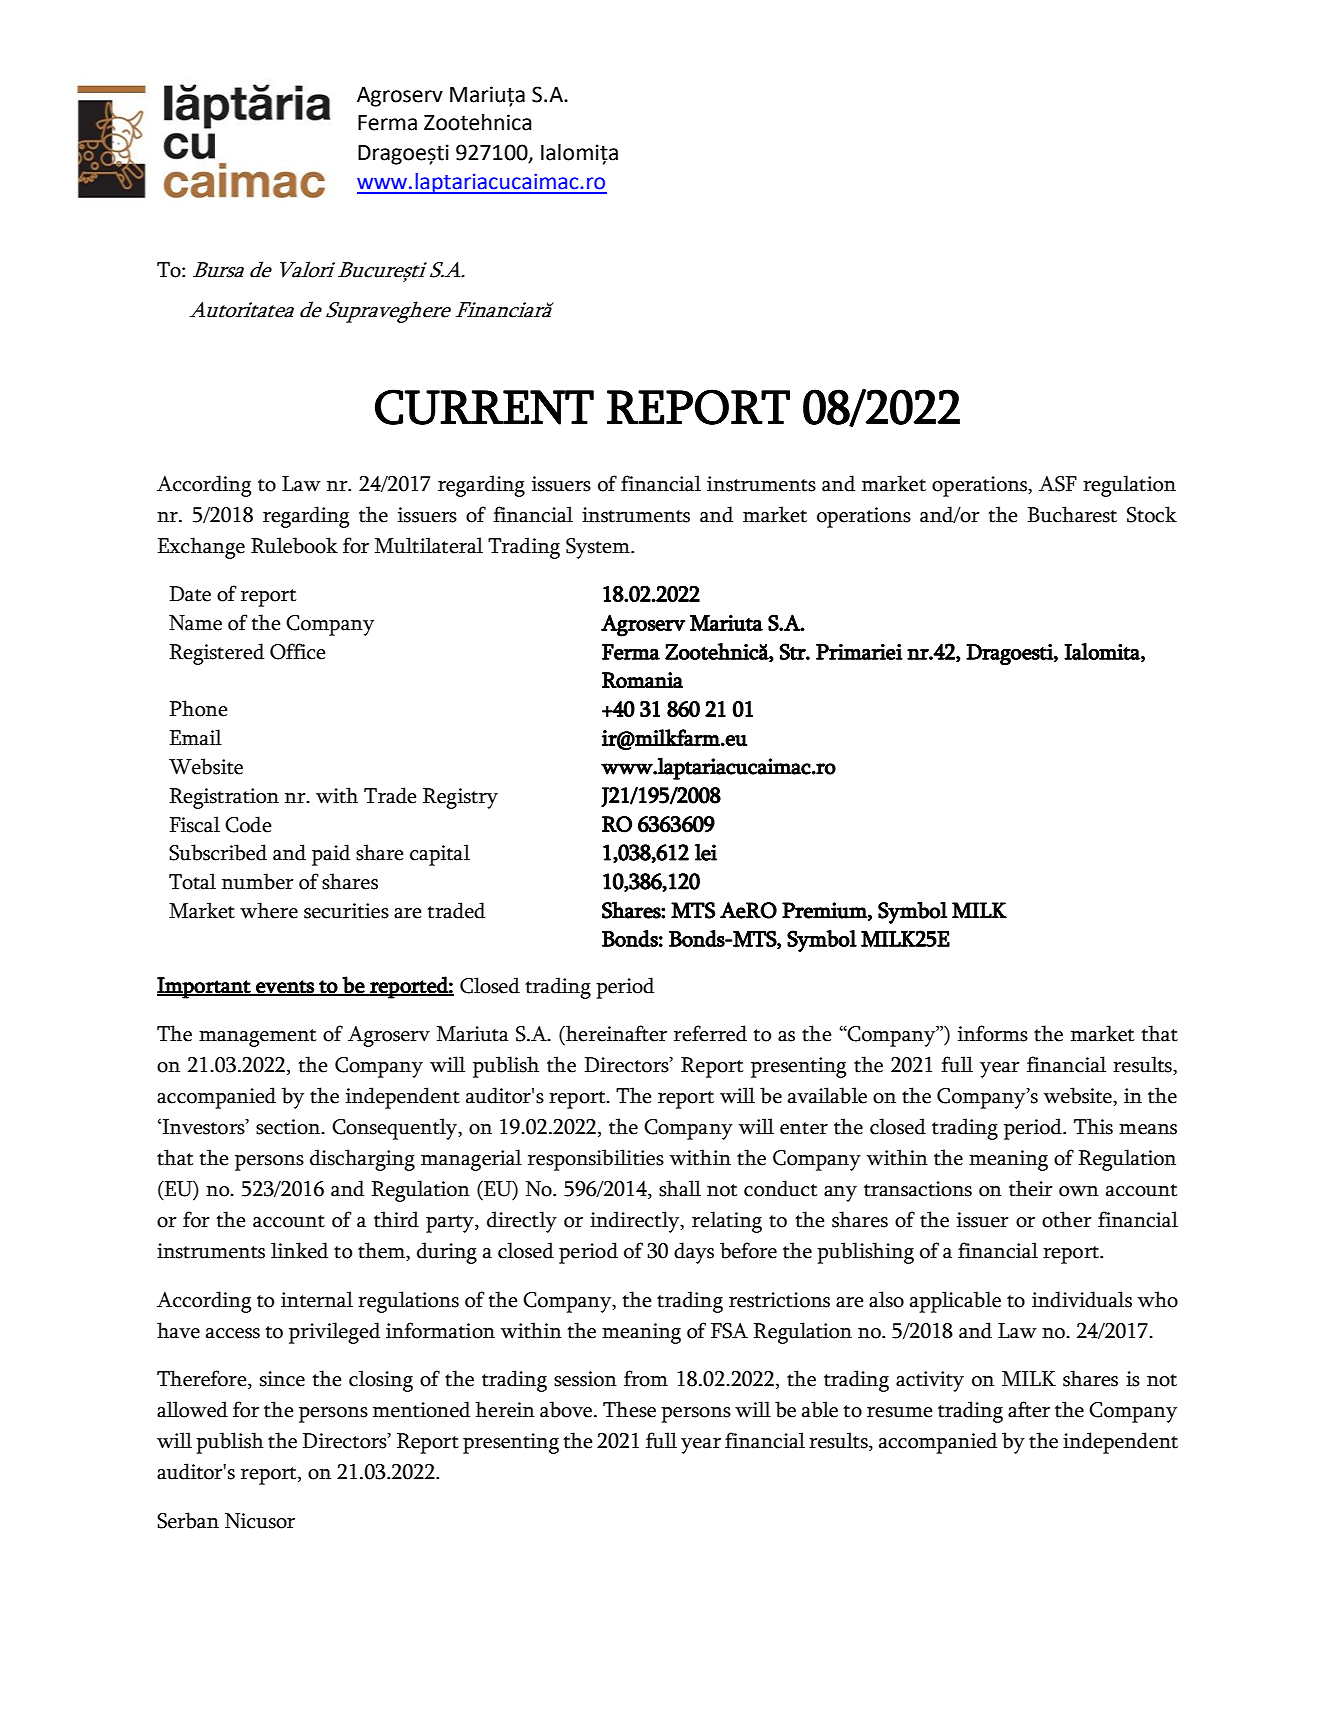 The image size is (1335, 1728). Describe the element at coordinates (599, 548) in the image. I see `System` at that location.
